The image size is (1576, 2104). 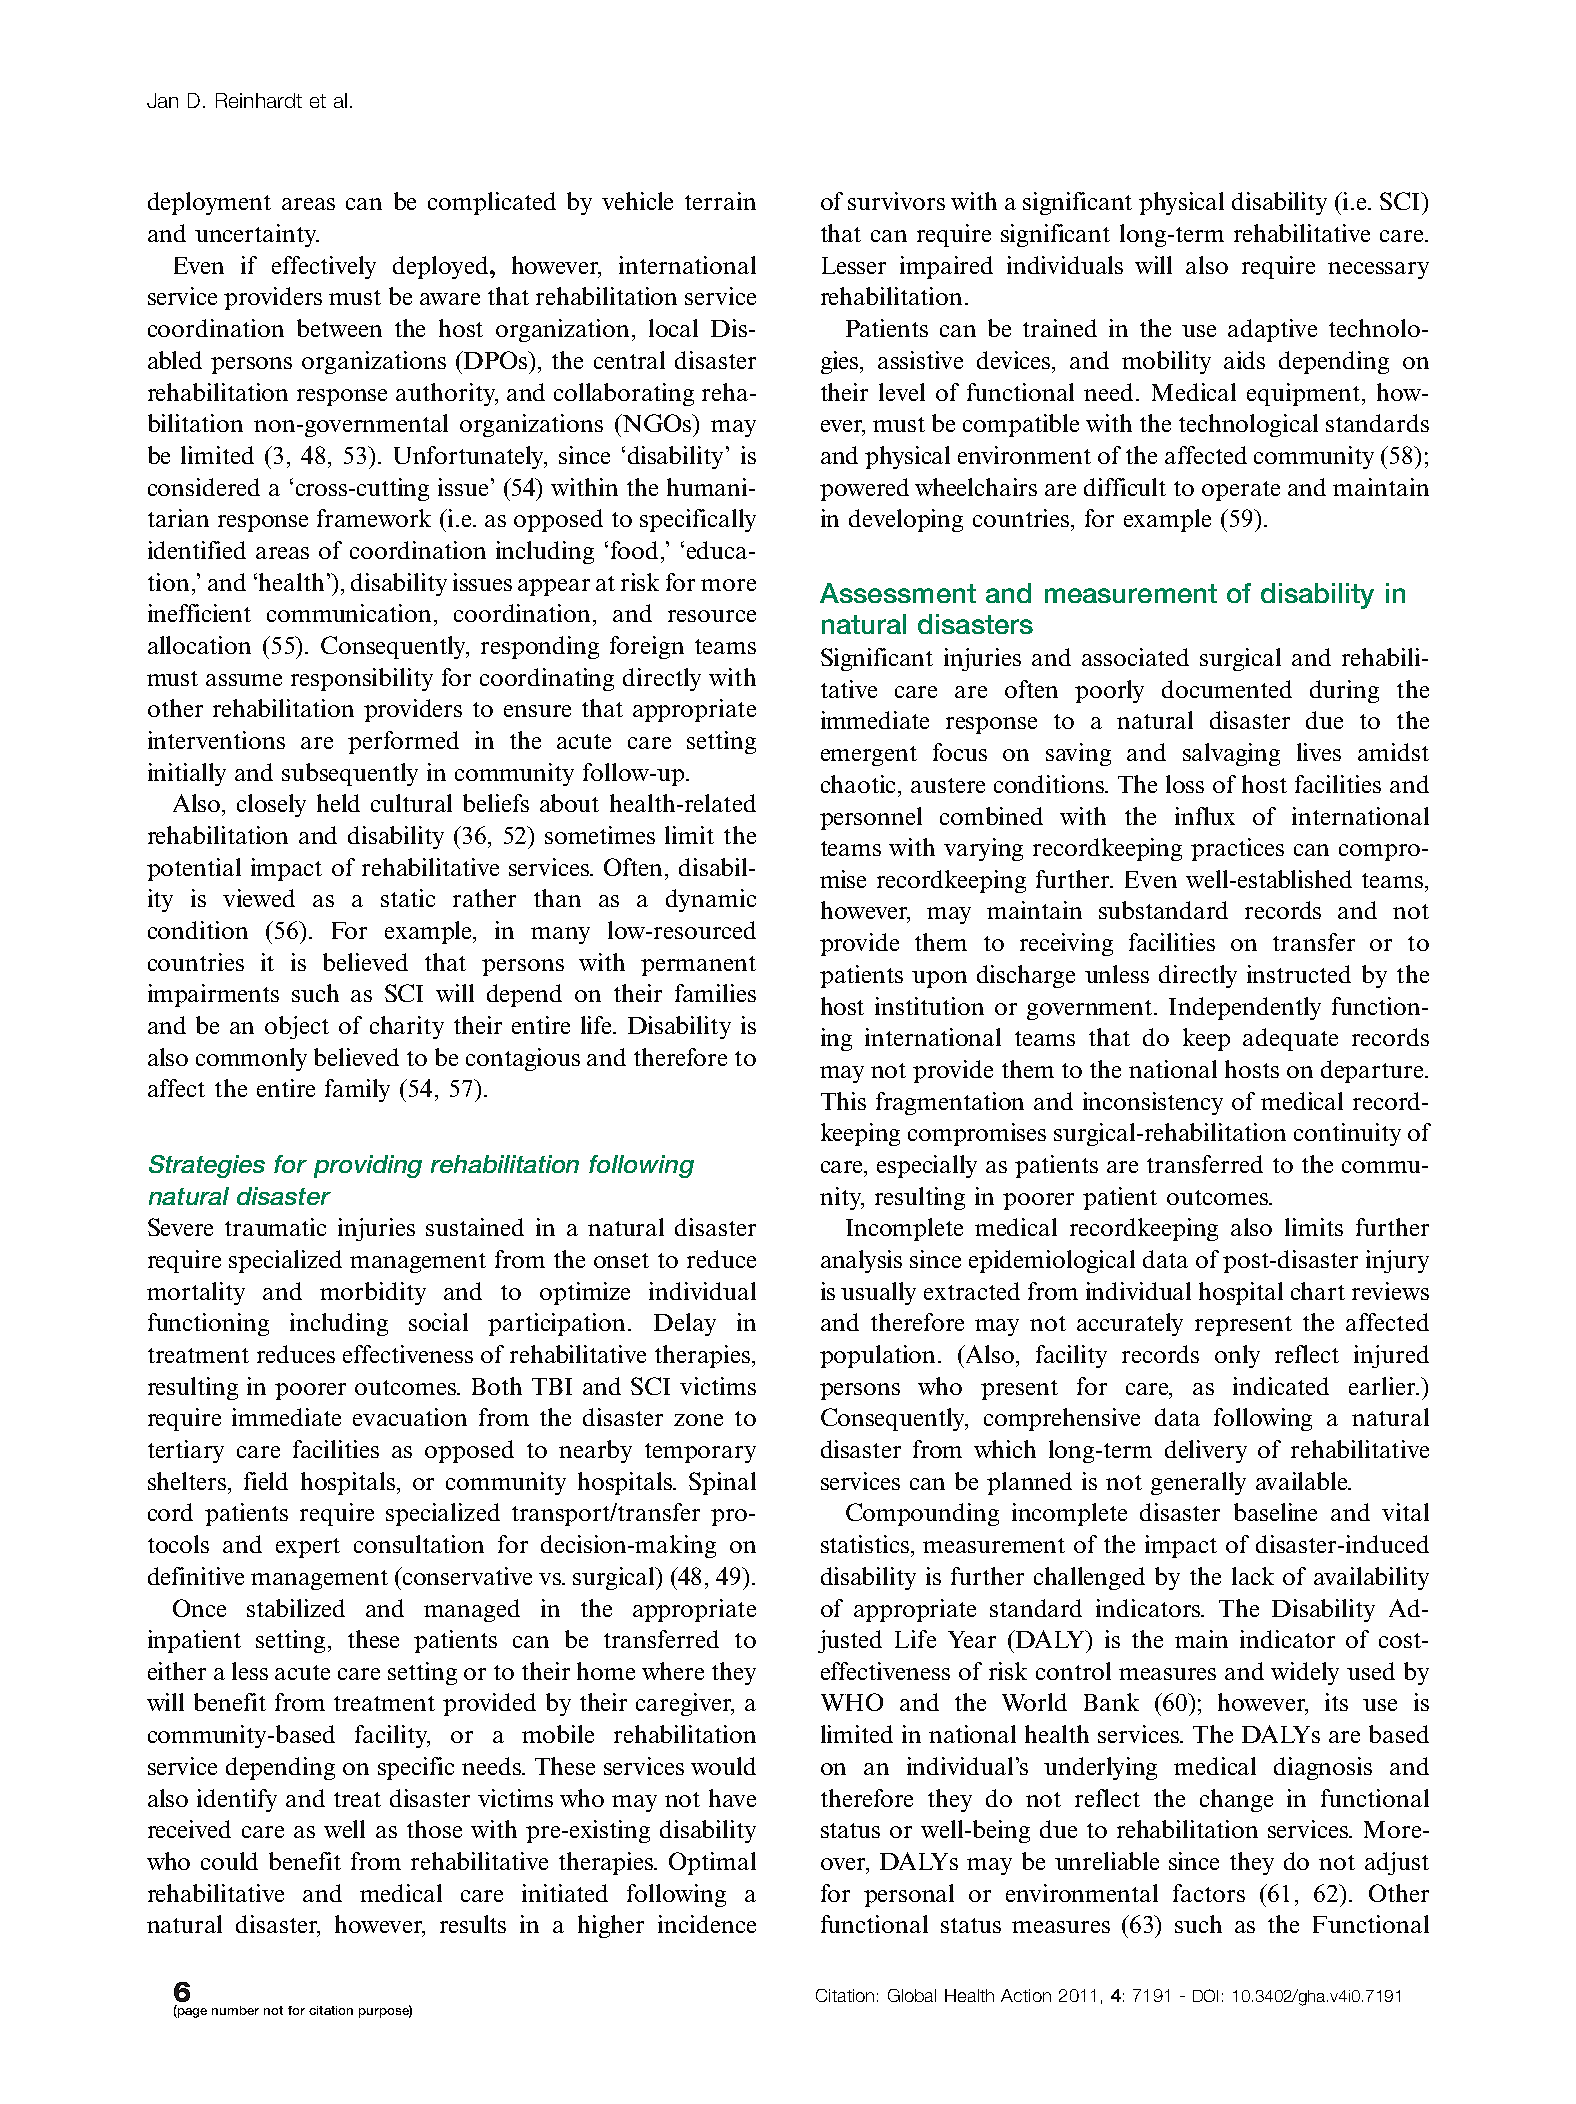 I want to click on responsibility, so click(x=362, y=679).
